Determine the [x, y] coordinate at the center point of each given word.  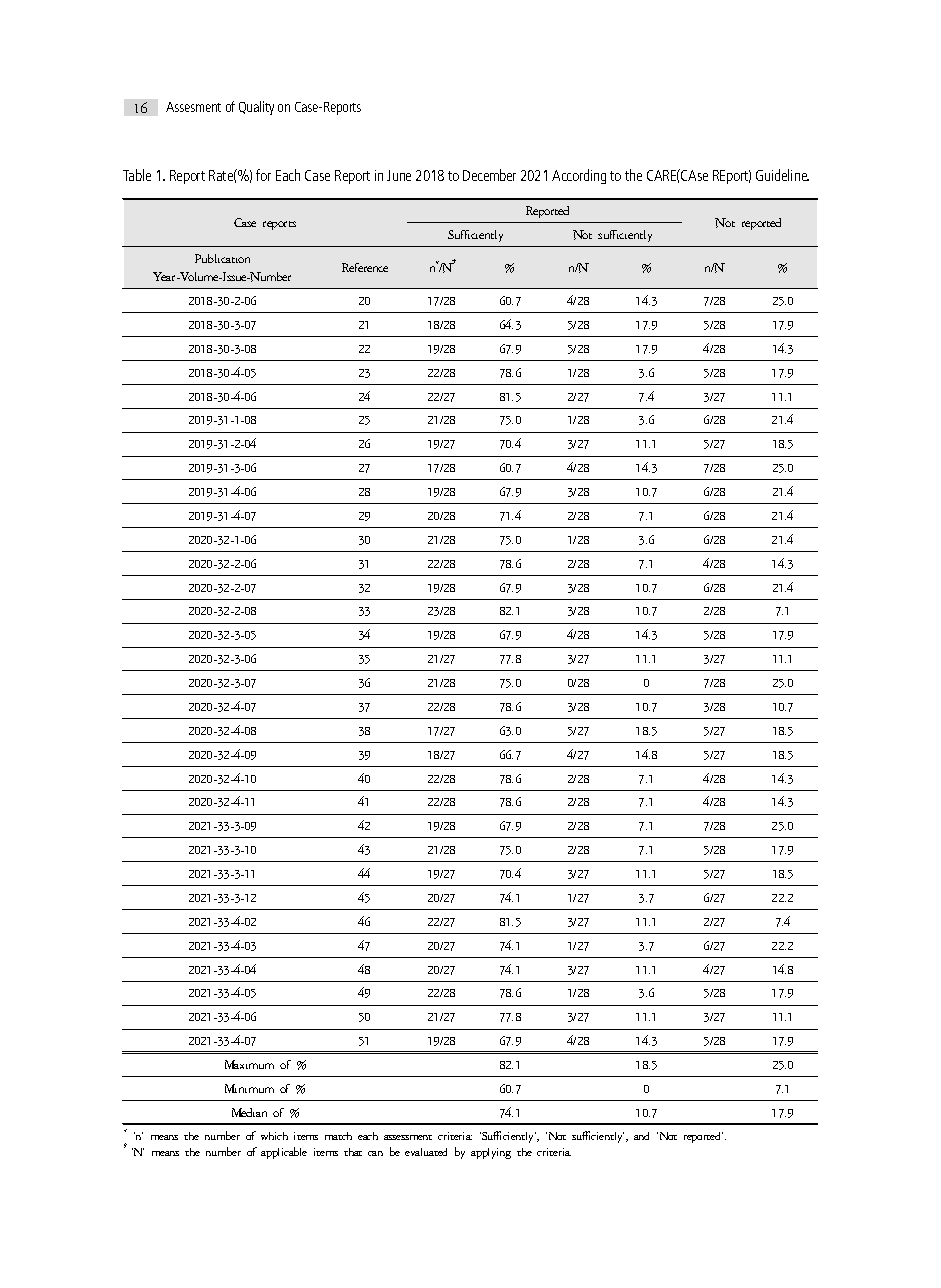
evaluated [426, 1152]
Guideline [782, 175]
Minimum [249, 1088]
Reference [365, 267]
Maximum [249, 1064]
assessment [408, 1137]
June [399, 175]
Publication [222, 258]
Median [249, 1112]
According [579, 176]
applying [491, 1153]
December [489, 175]
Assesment [193, 107]
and [641, 1136]
